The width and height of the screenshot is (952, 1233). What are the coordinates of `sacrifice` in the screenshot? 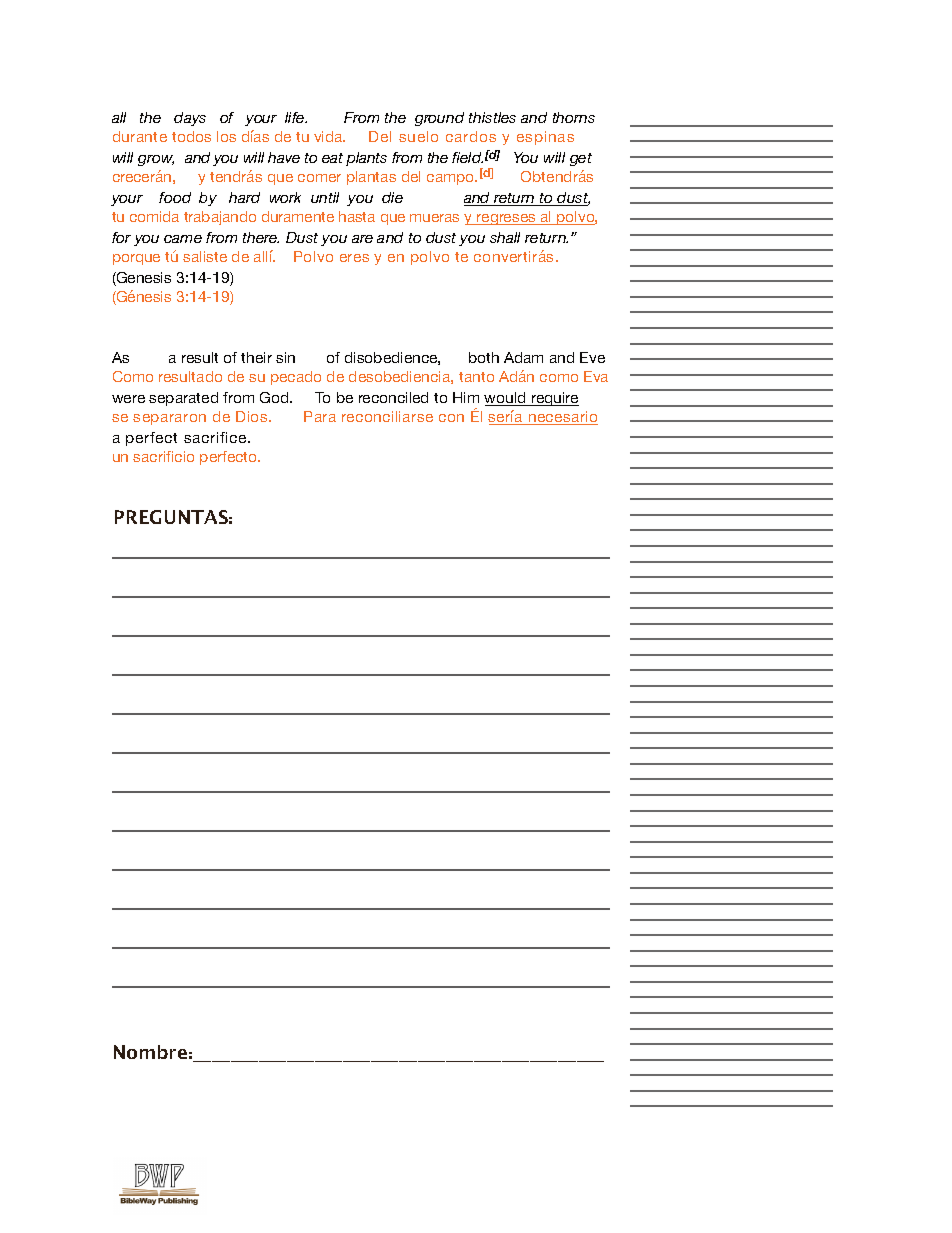 It's located at (216, 437).
